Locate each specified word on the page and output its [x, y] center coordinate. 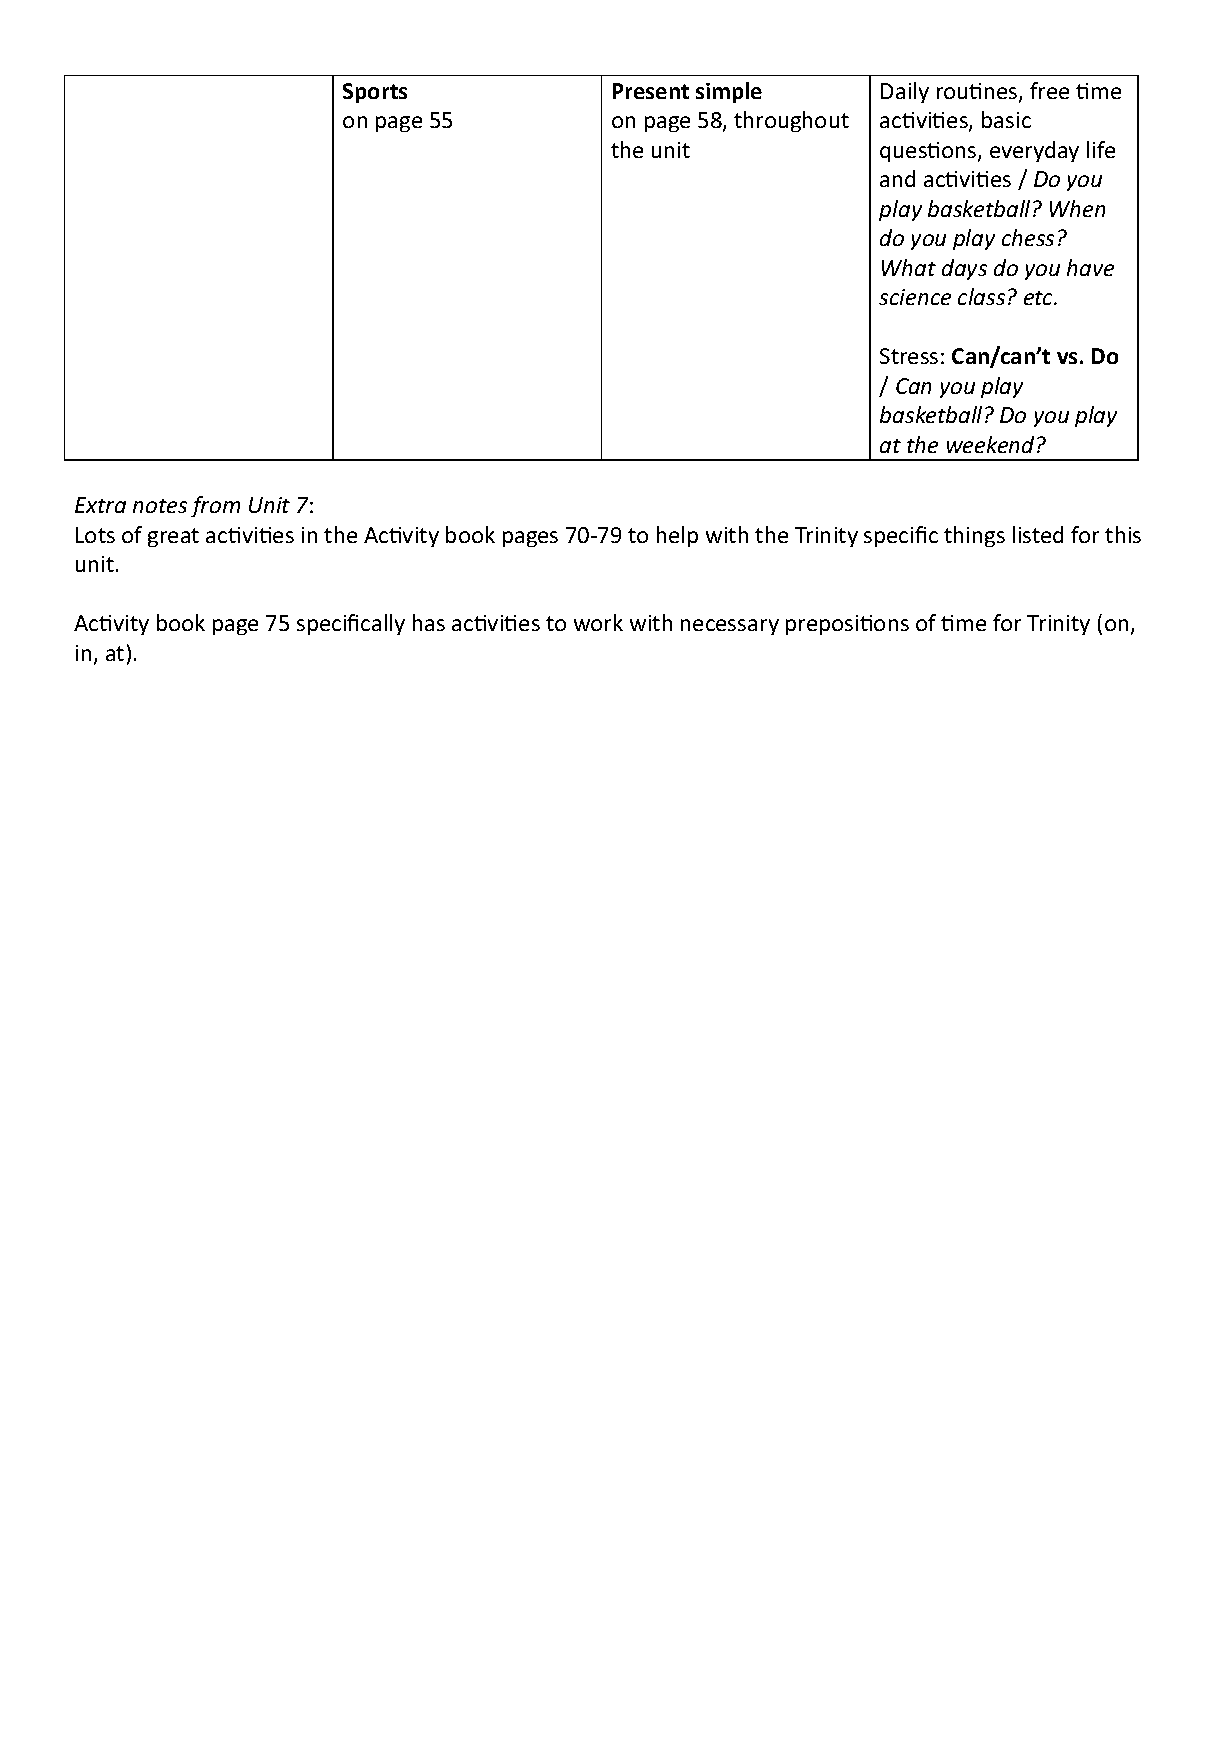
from [215, 506]
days [964, 269]
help [677, 536]
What [909, 267]
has [429, 622]
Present [651, 91]
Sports [375, 93]
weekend [990, 444]
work [598, 622]
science [915, 297]
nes [1002, 94]
